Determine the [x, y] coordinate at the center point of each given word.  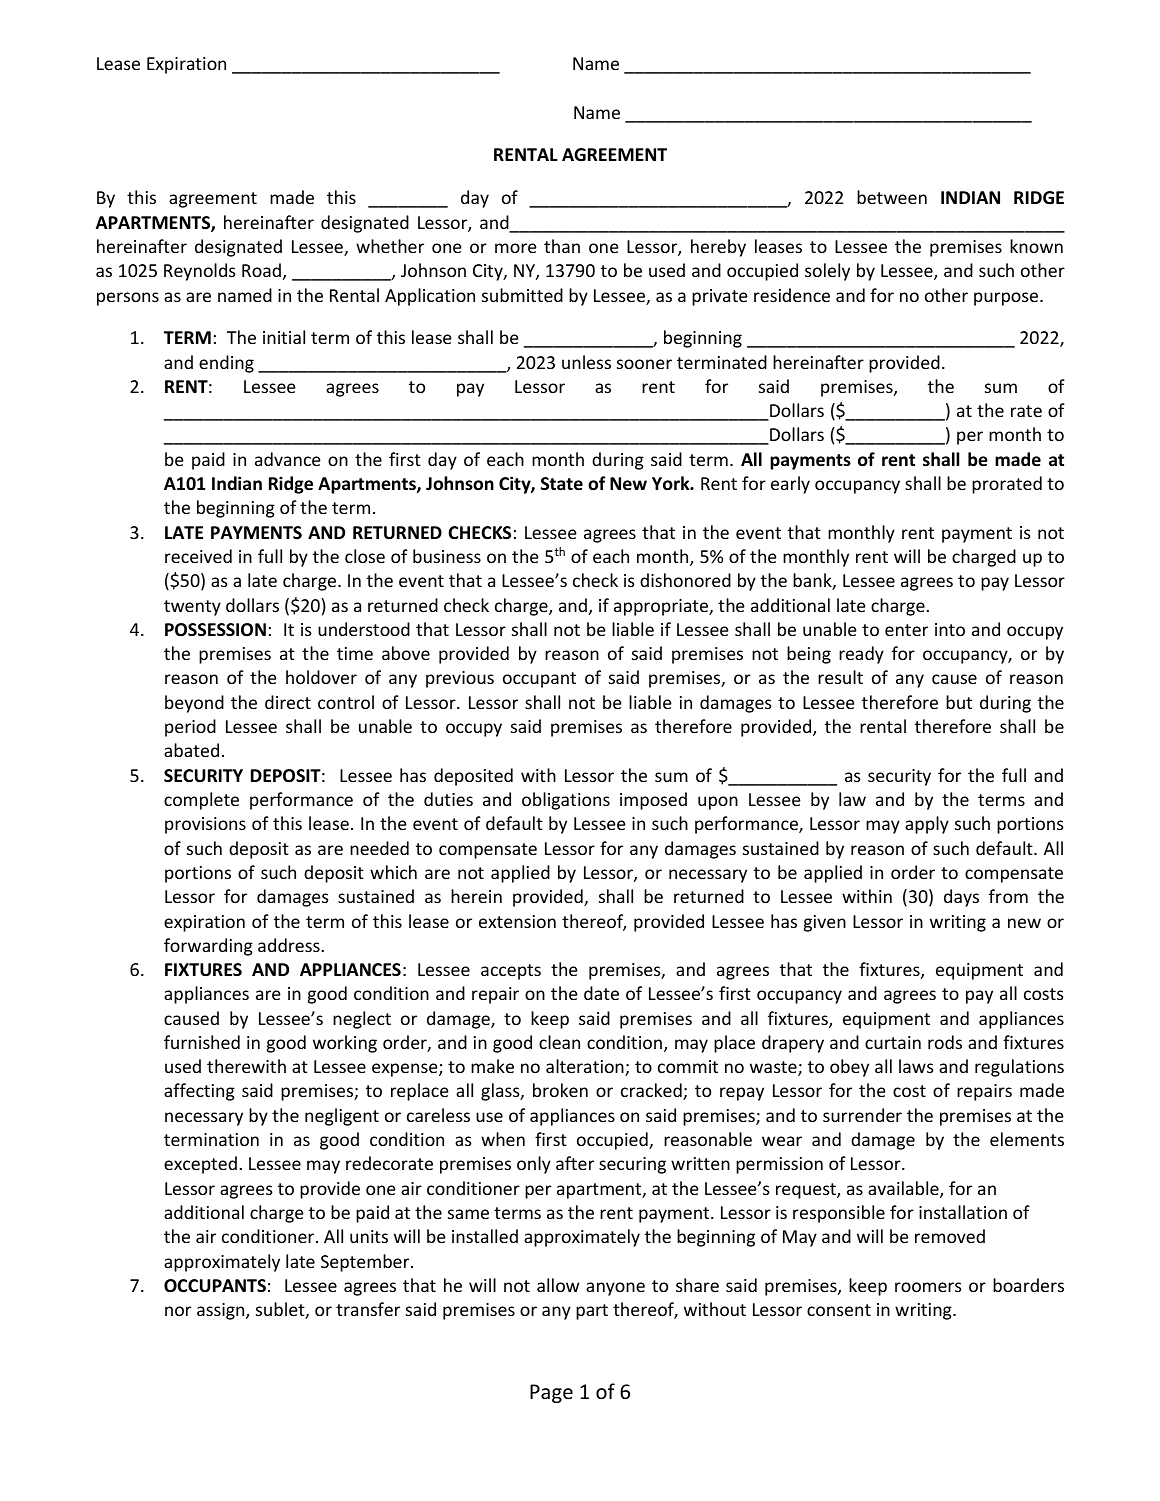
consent [839, 1310]
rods [945, 1042]
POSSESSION [215, 630]
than [562, 246]
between [892, 197]
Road [261, 270]
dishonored [685, 580]
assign [222, 1311]
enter [906, 630]
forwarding [208, 947]
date [601, 993]
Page [551, 1393]
